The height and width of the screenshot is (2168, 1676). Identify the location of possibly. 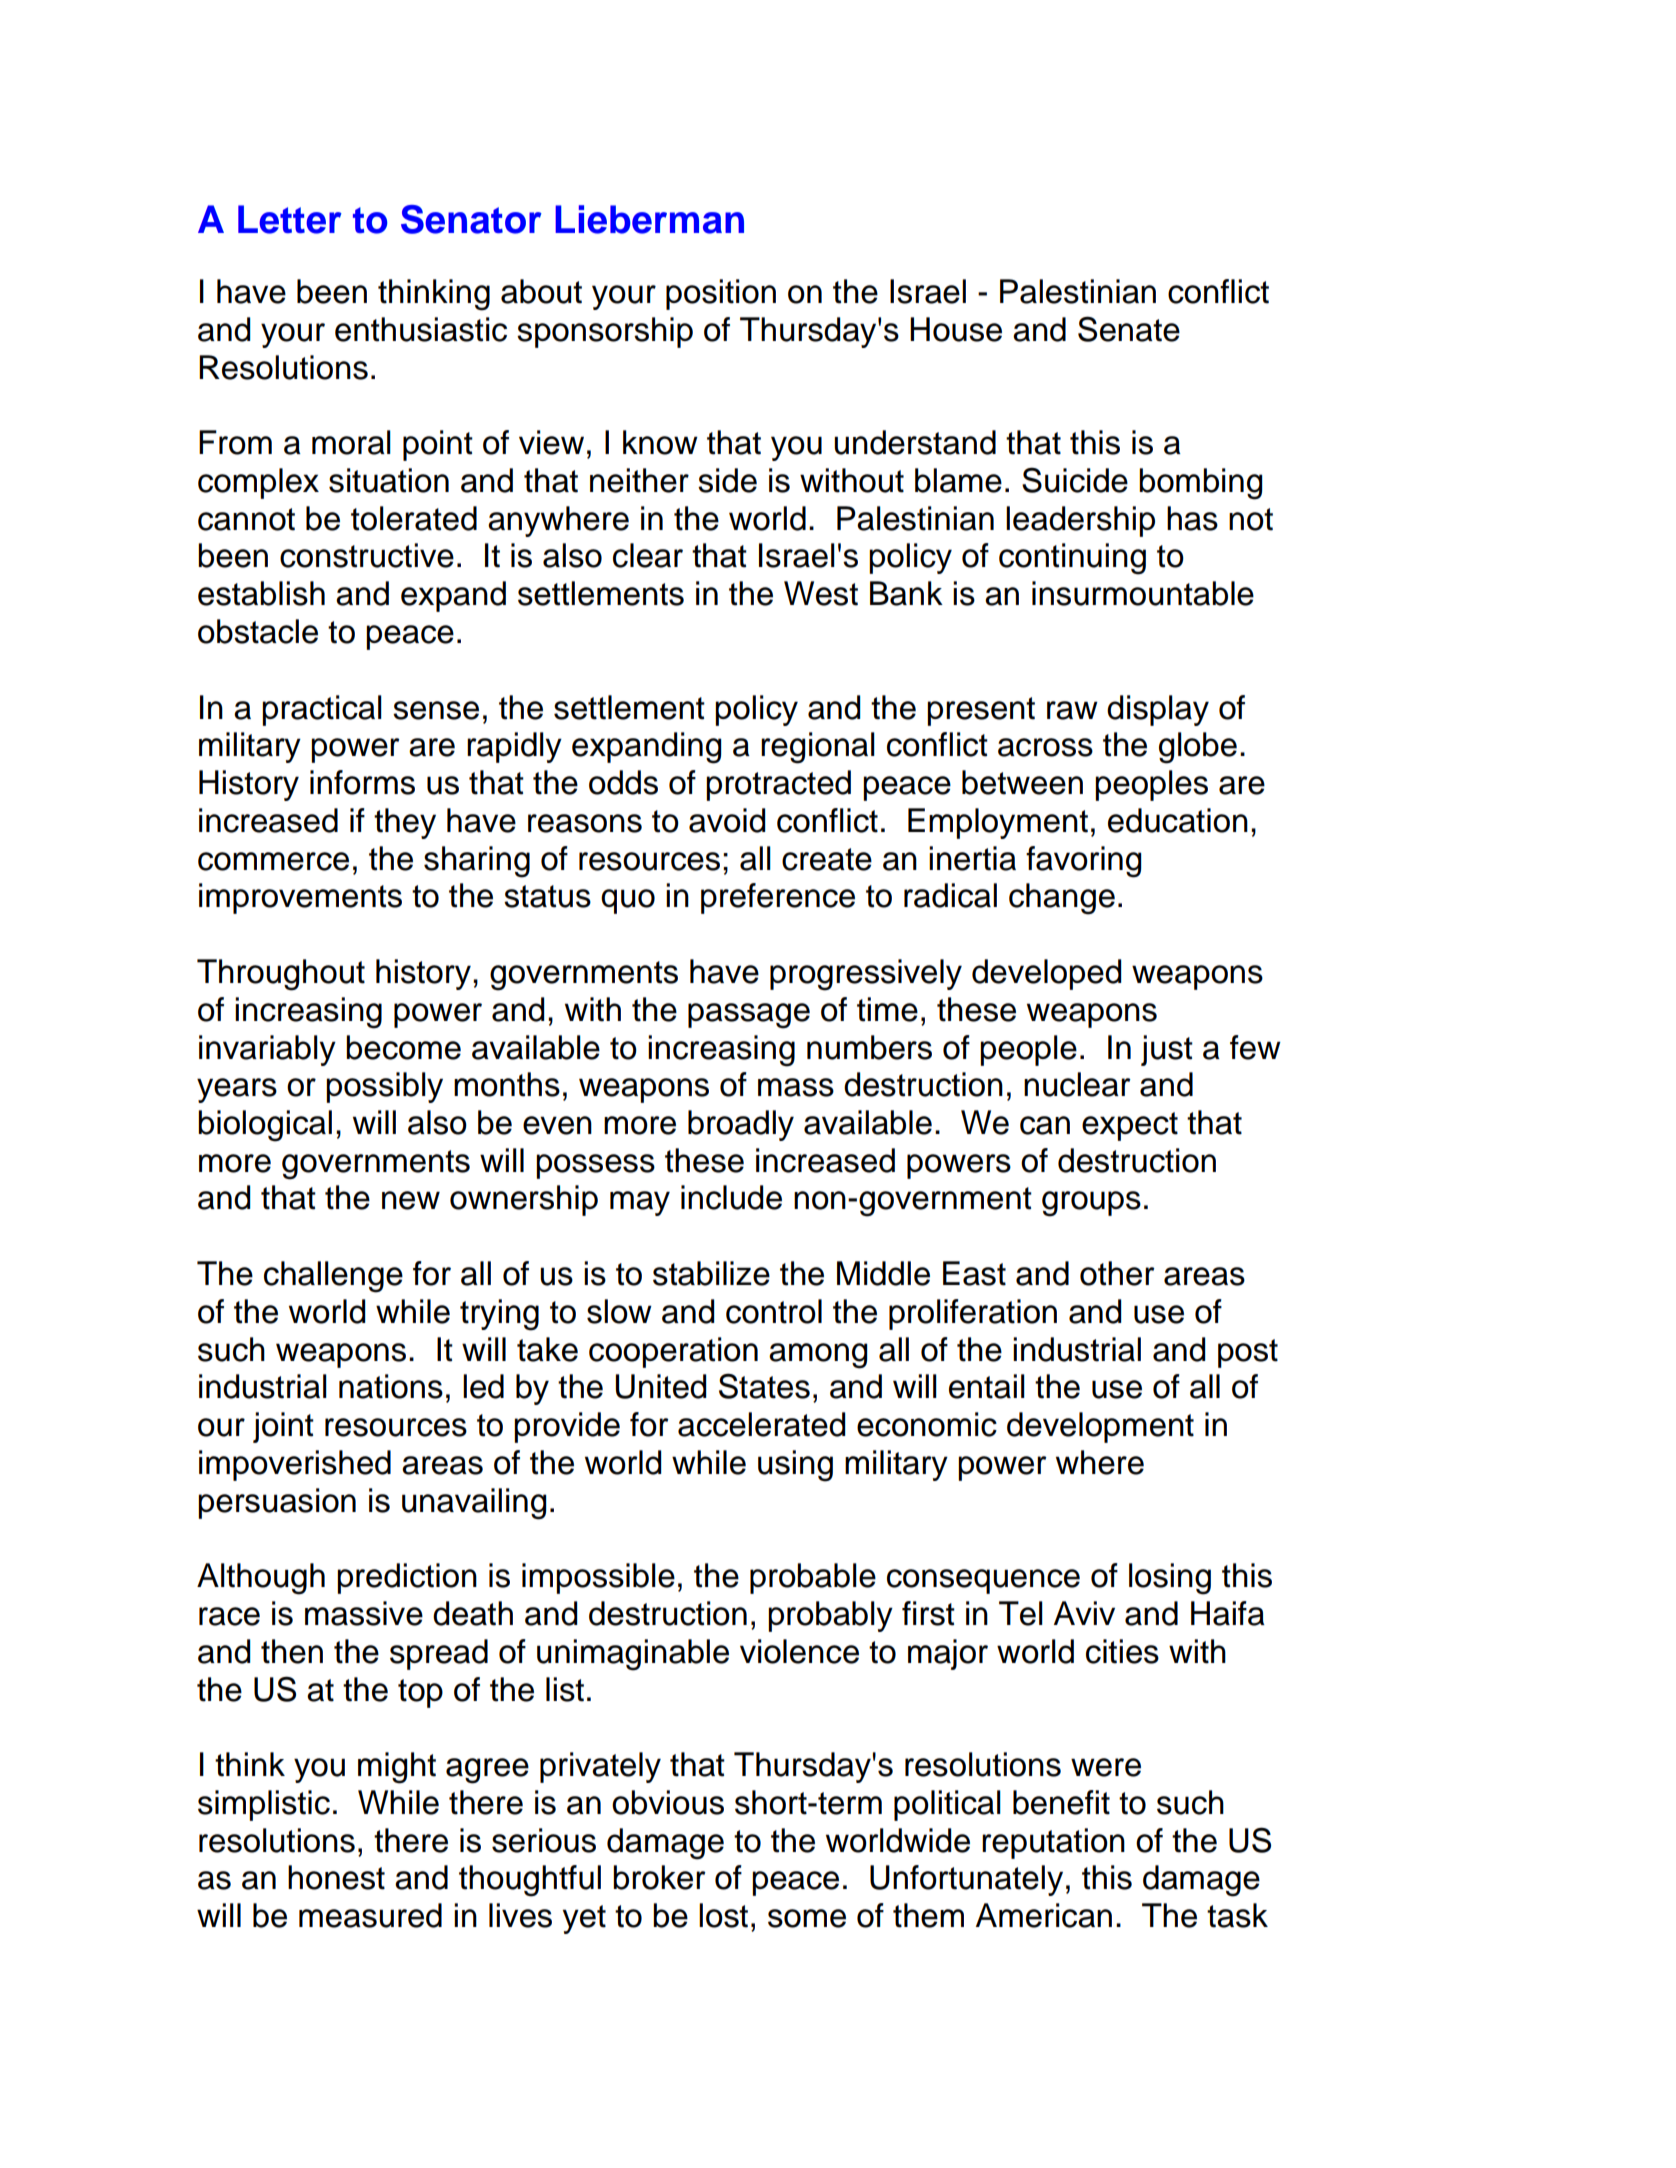
(384, 1087).
